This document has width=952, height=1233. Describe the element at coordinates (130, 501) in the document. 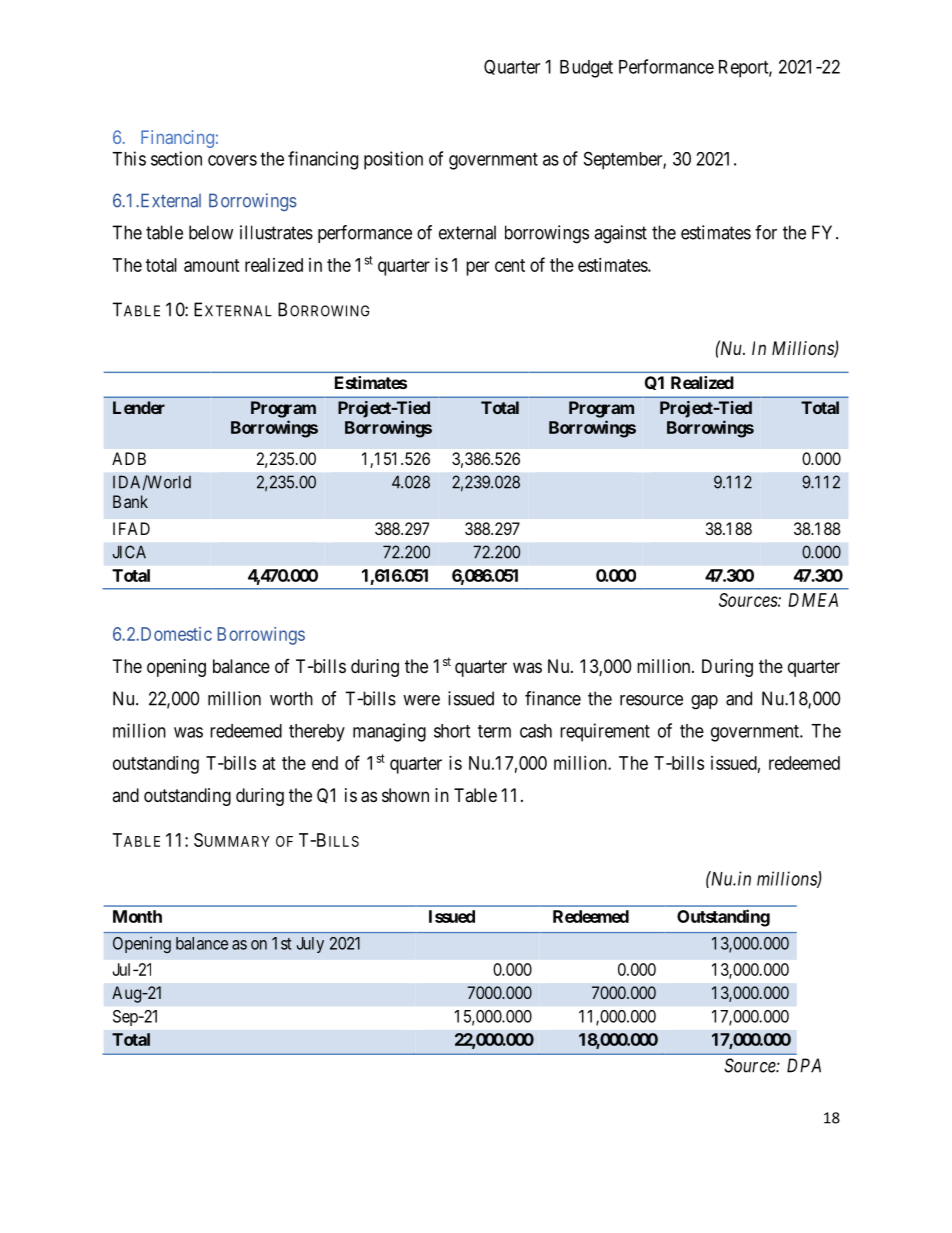

I see `Bank` at that location.
